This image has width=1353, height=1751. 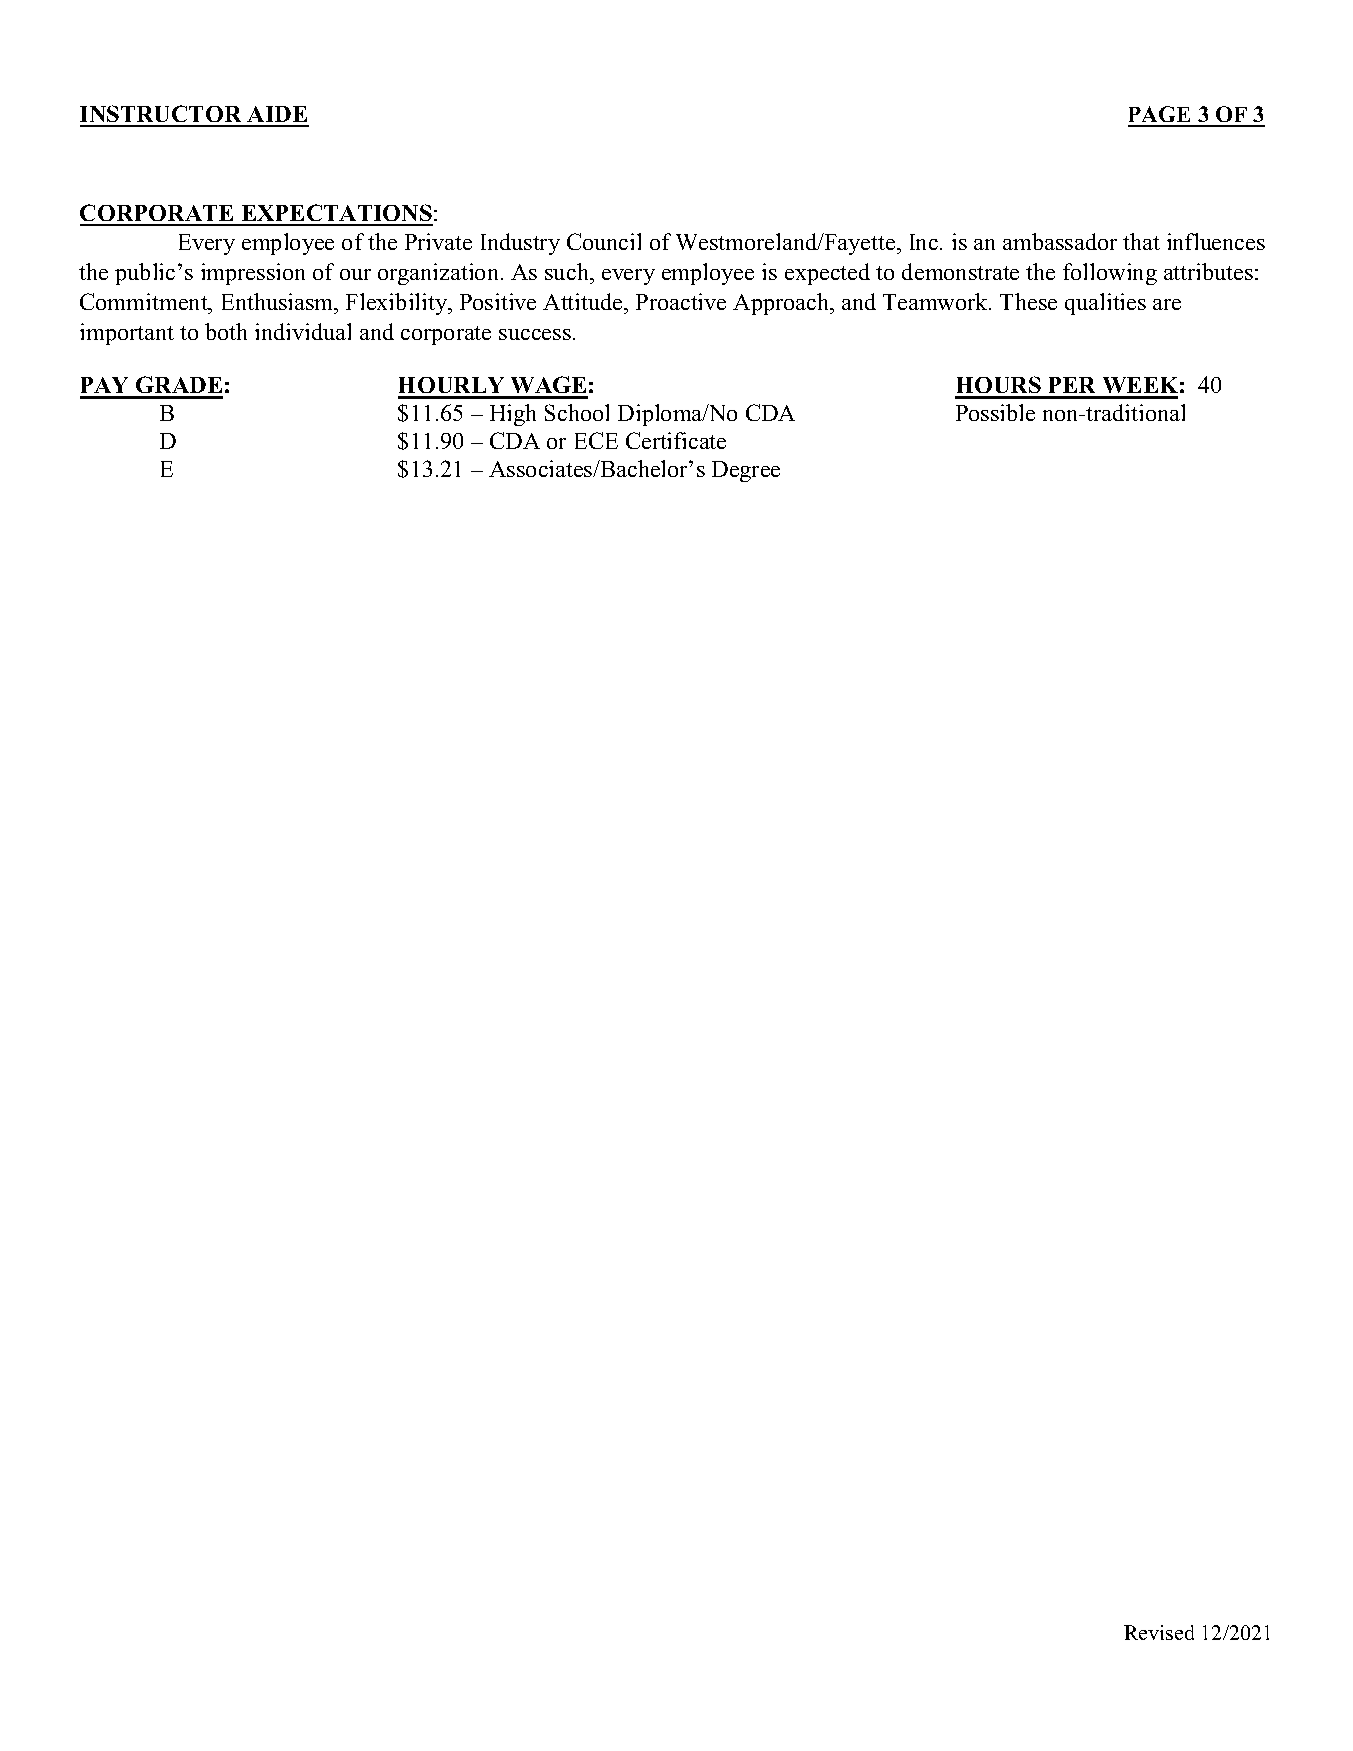 What do you see at coordinates (1159, 1632) in the image?
I see `Revised` at bounding box center [1159, 1632].
